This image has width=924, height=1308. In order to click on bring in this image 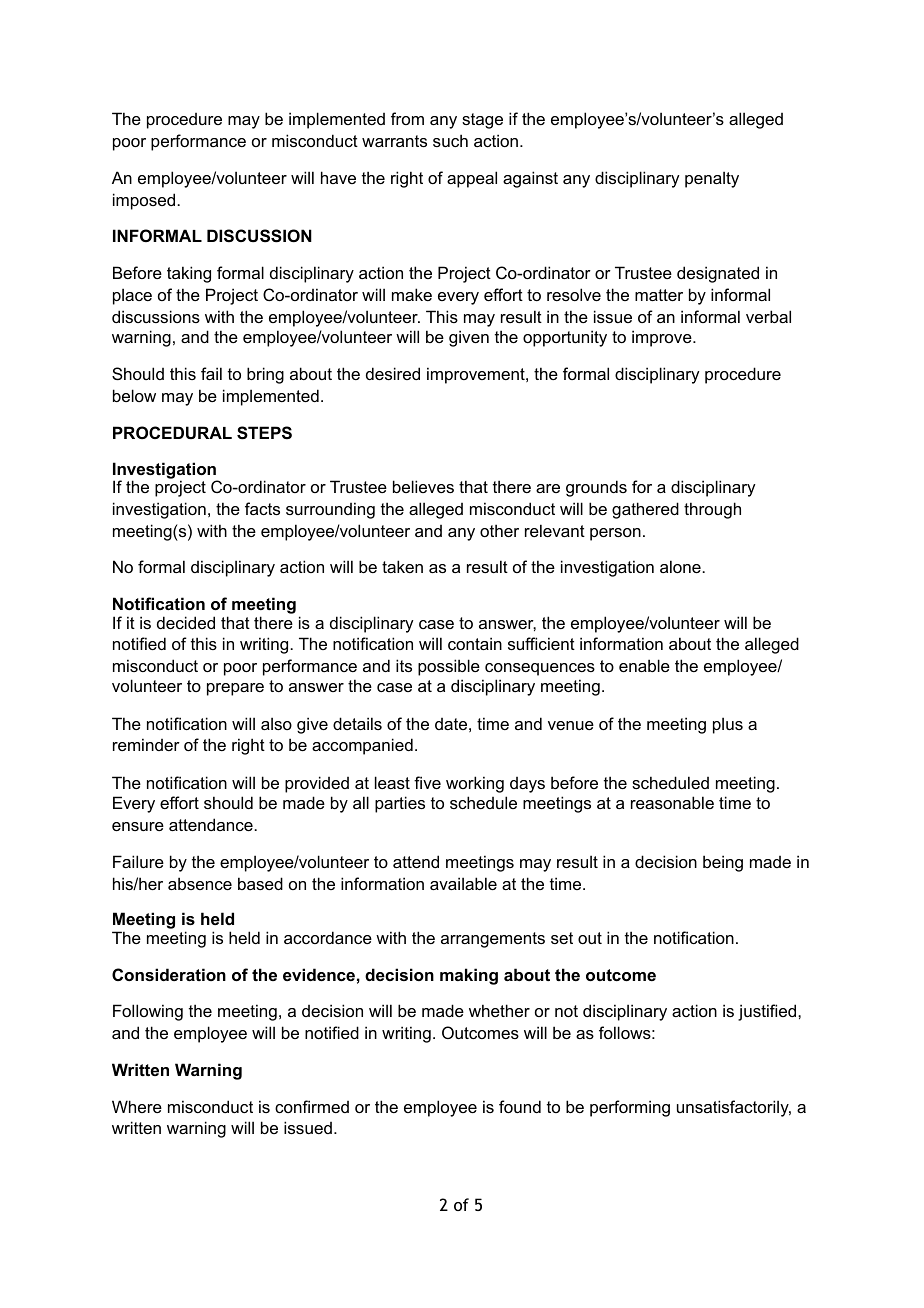, I will do `click(265, 375)`.
